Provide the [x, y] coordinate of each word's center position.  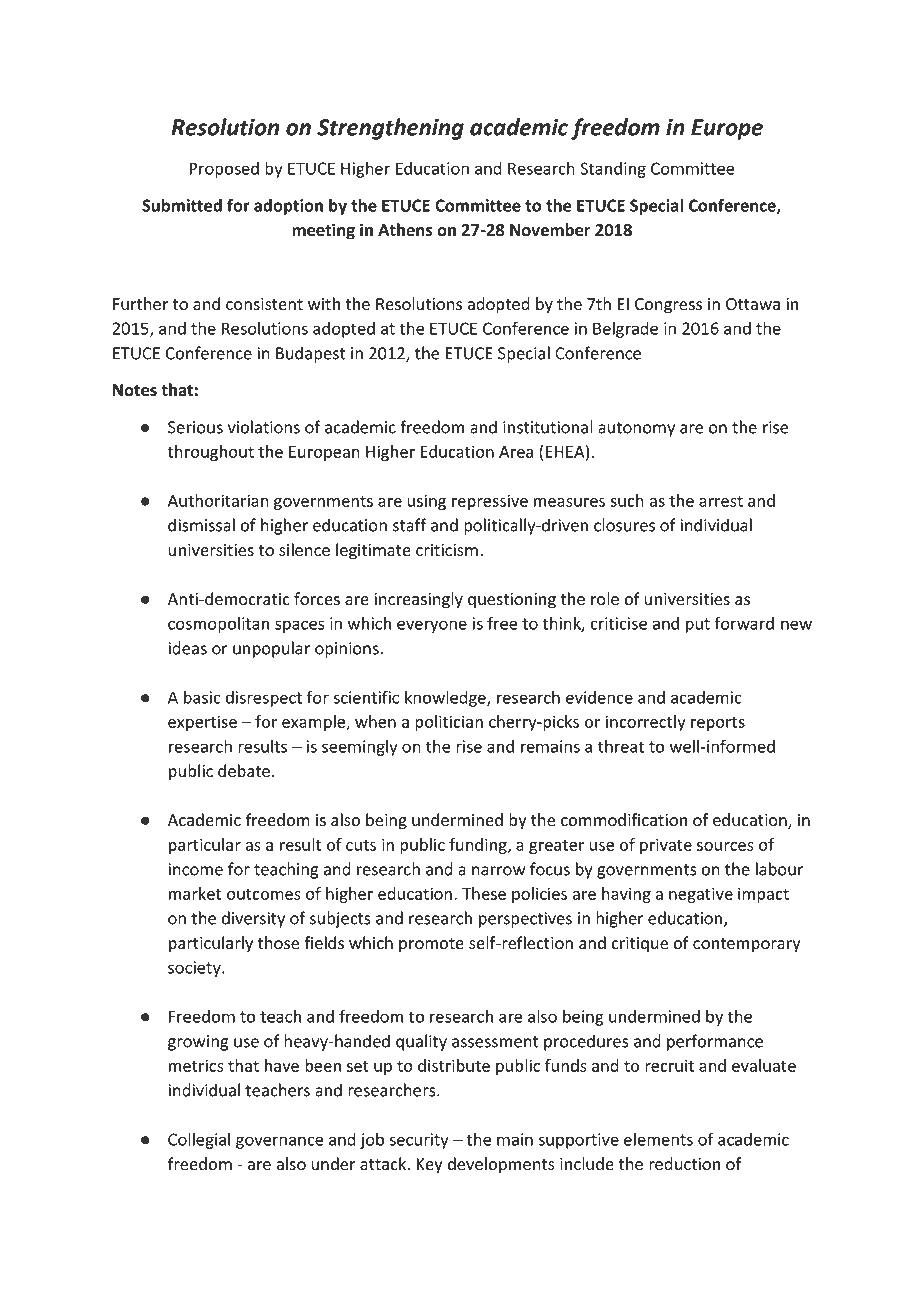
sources [725, 846]
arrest [721, 501]
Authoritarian [218, 500]
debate [244, 771]
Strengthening [390, 129]
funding [479, 846]
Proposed [224, 170]
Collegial [199, 1140]
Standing [613, 170]
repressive [490, 502]
